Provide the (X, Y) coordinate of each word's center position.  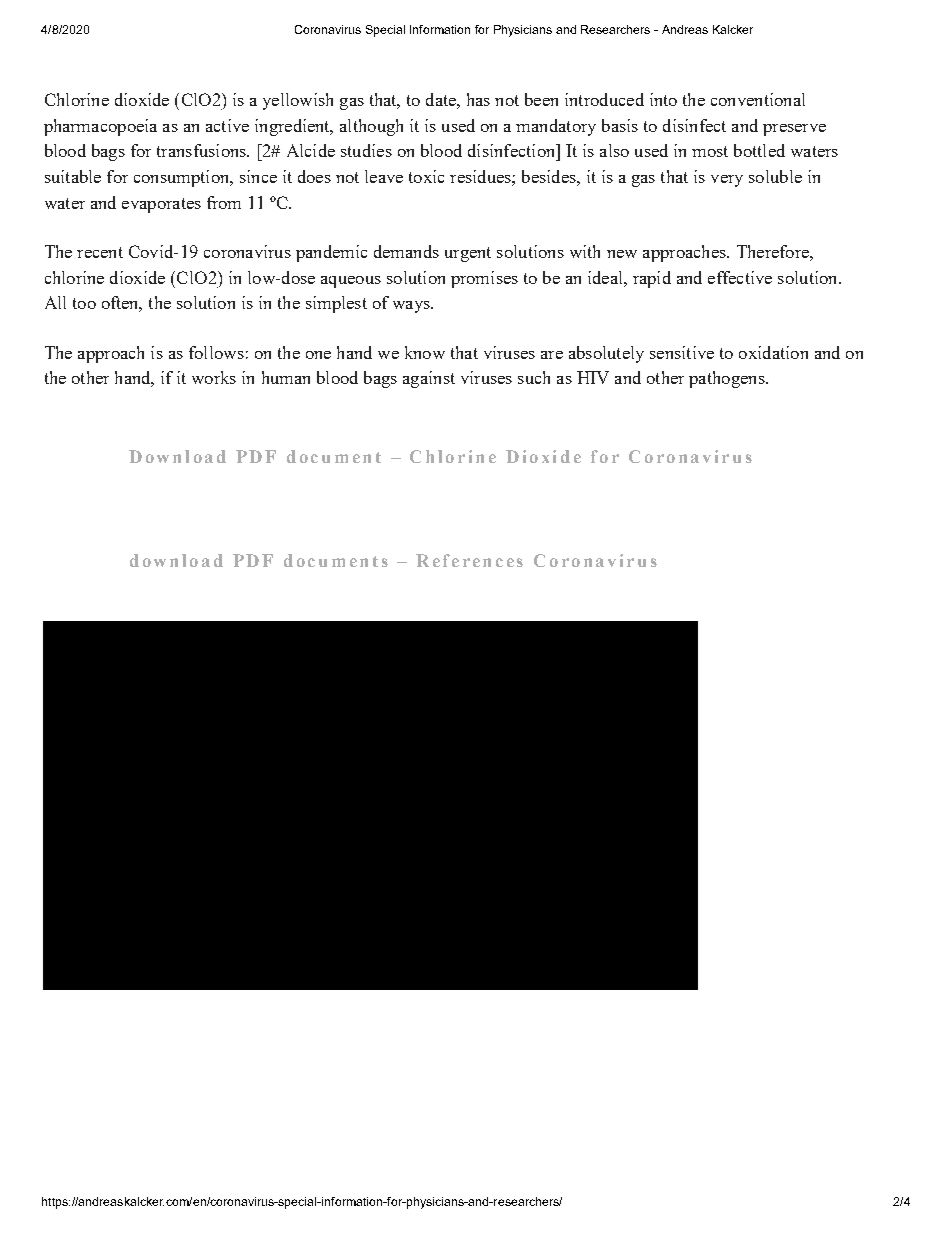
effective (740, 277)
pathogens (728, 379)
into (663, 99)
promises (484, 279)
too (84, 303)
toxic (426, 176)
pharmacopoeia (100, 127)
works (214, 377)
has (478, 99)
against (429, 379)
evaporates (161, 205)
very (727, 181)
